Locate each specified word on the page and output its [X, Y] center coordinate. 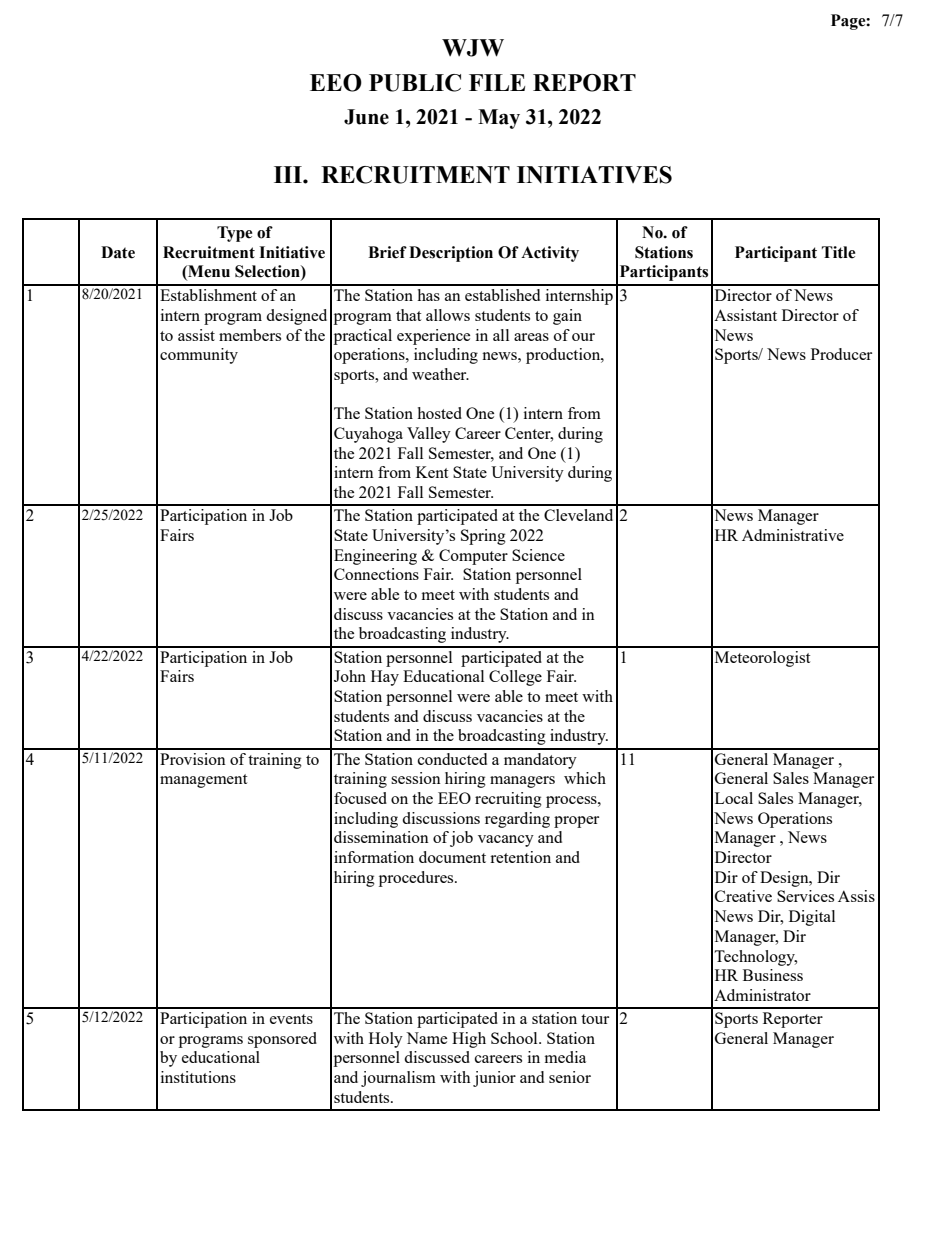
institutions [198, 1077]
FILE [497, 82]
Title [838, 252]
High [469, 1040]
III [289, 174]
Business [773, 975]
